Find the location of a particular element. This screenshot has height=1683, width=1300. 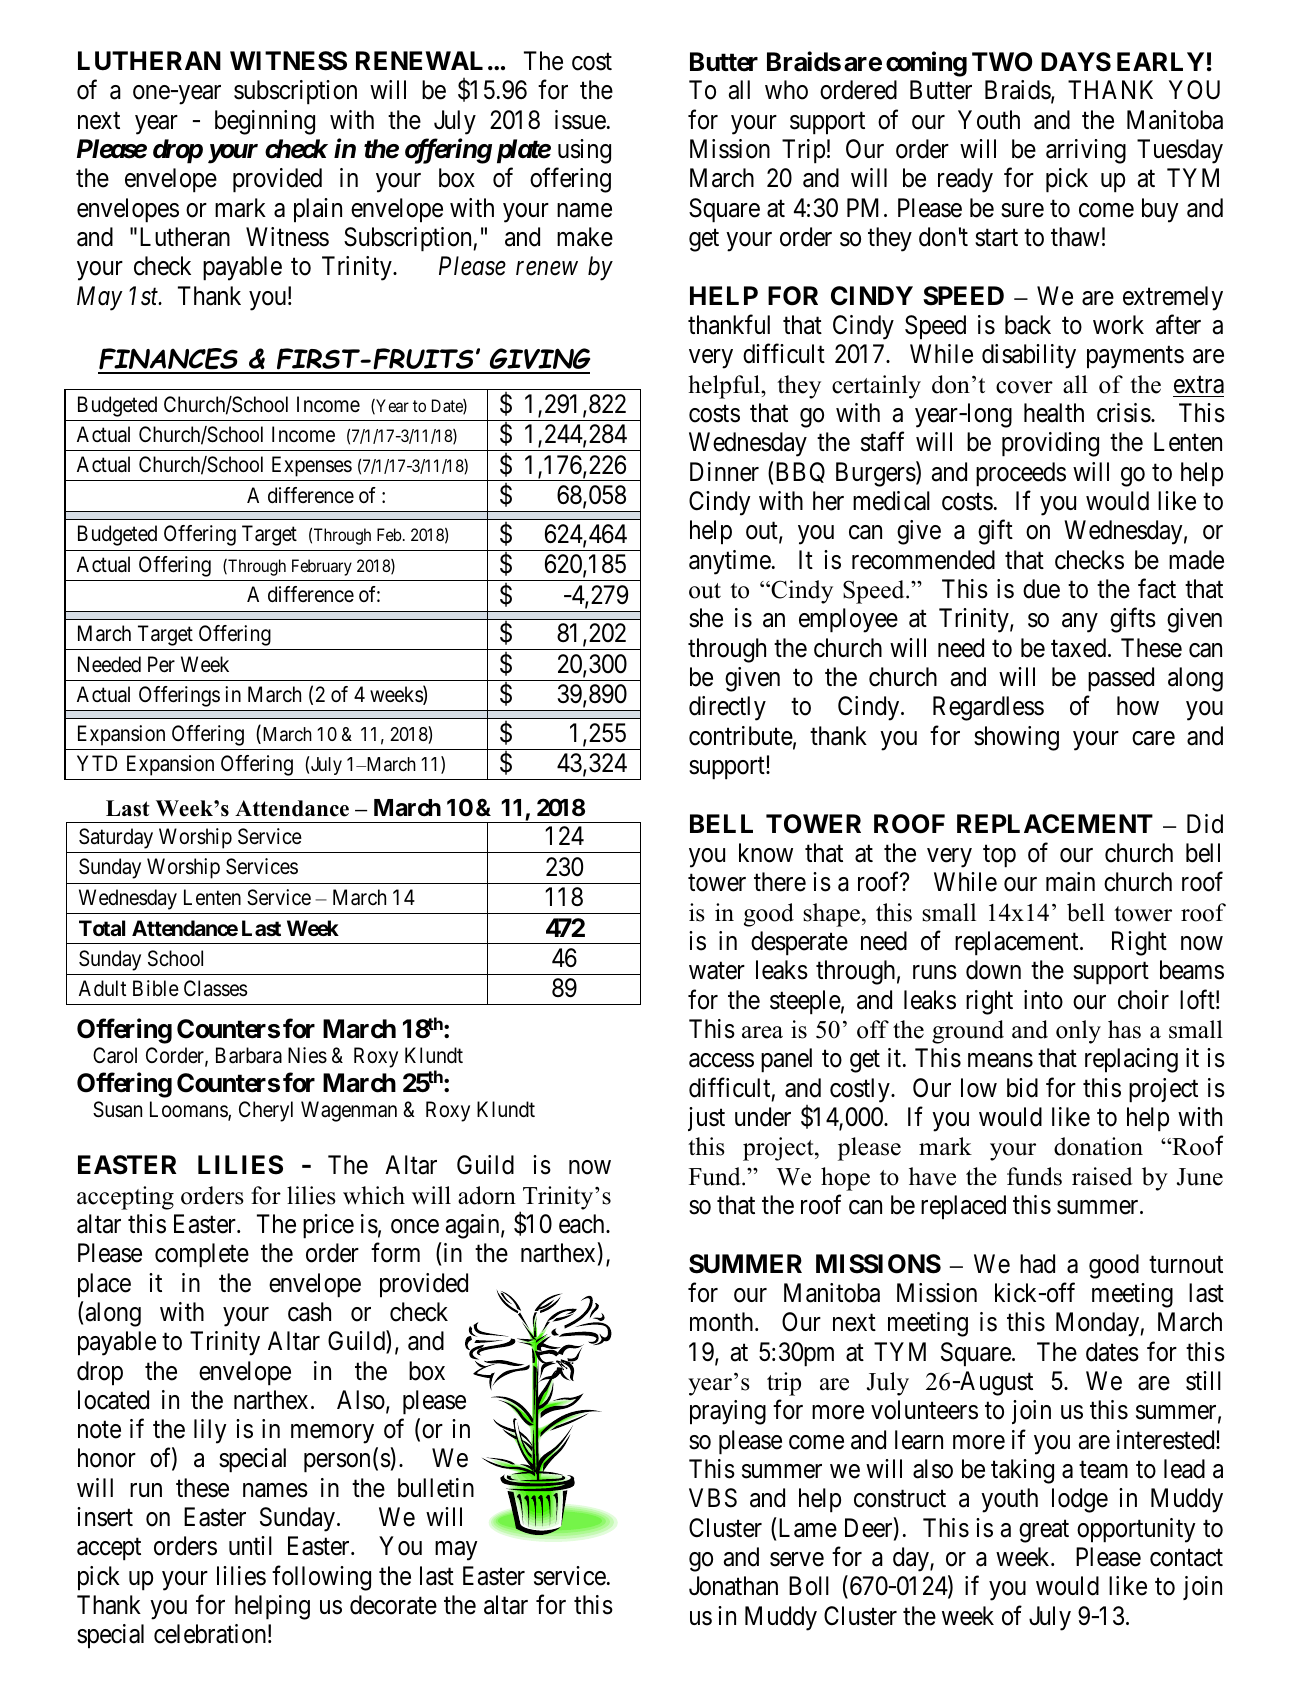

Saturday is located at coordinates (116, 838).
